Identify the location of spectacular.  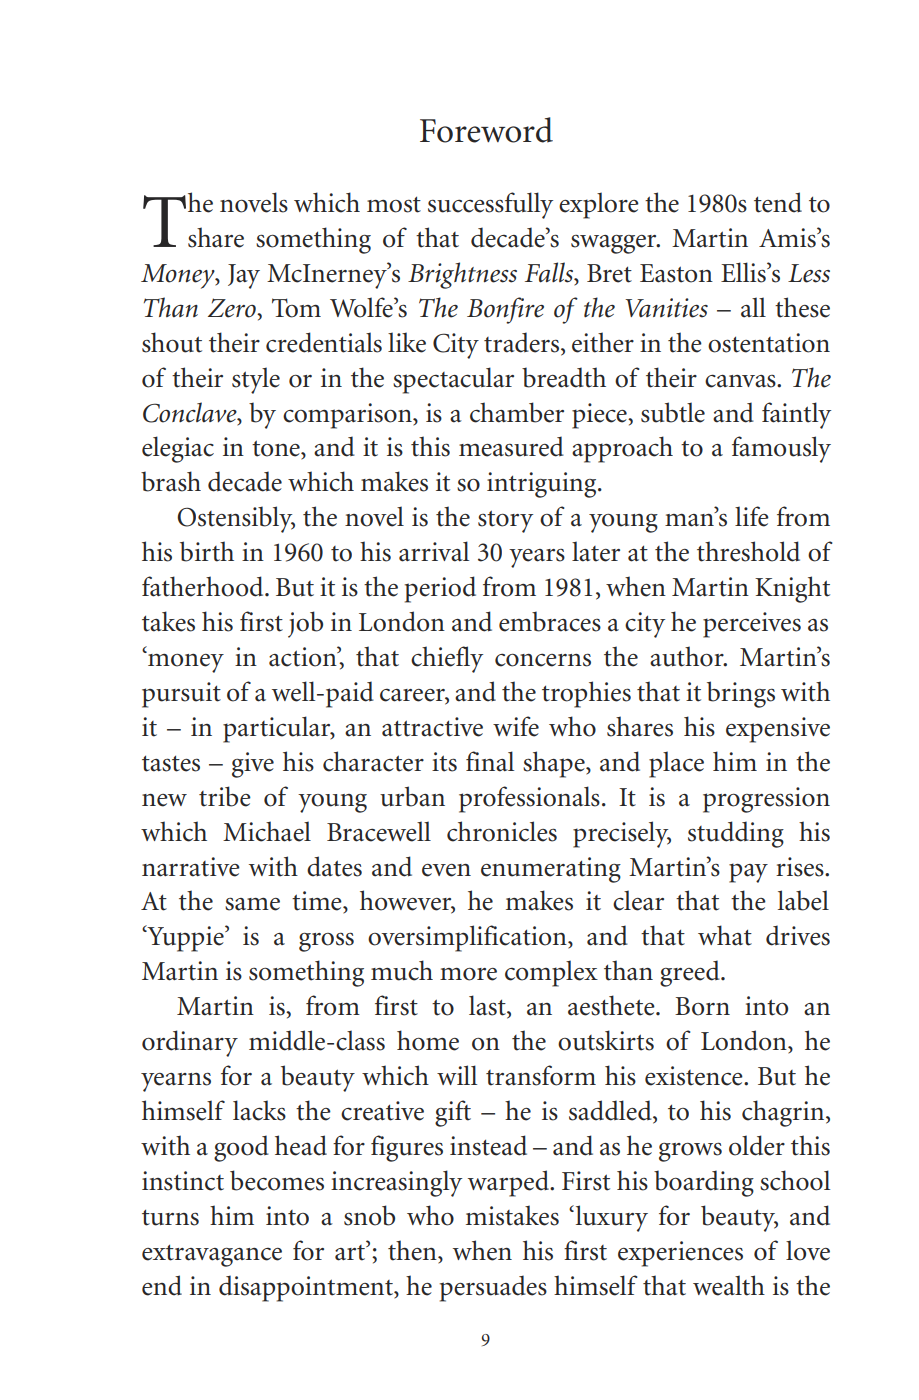
(453, 380).
